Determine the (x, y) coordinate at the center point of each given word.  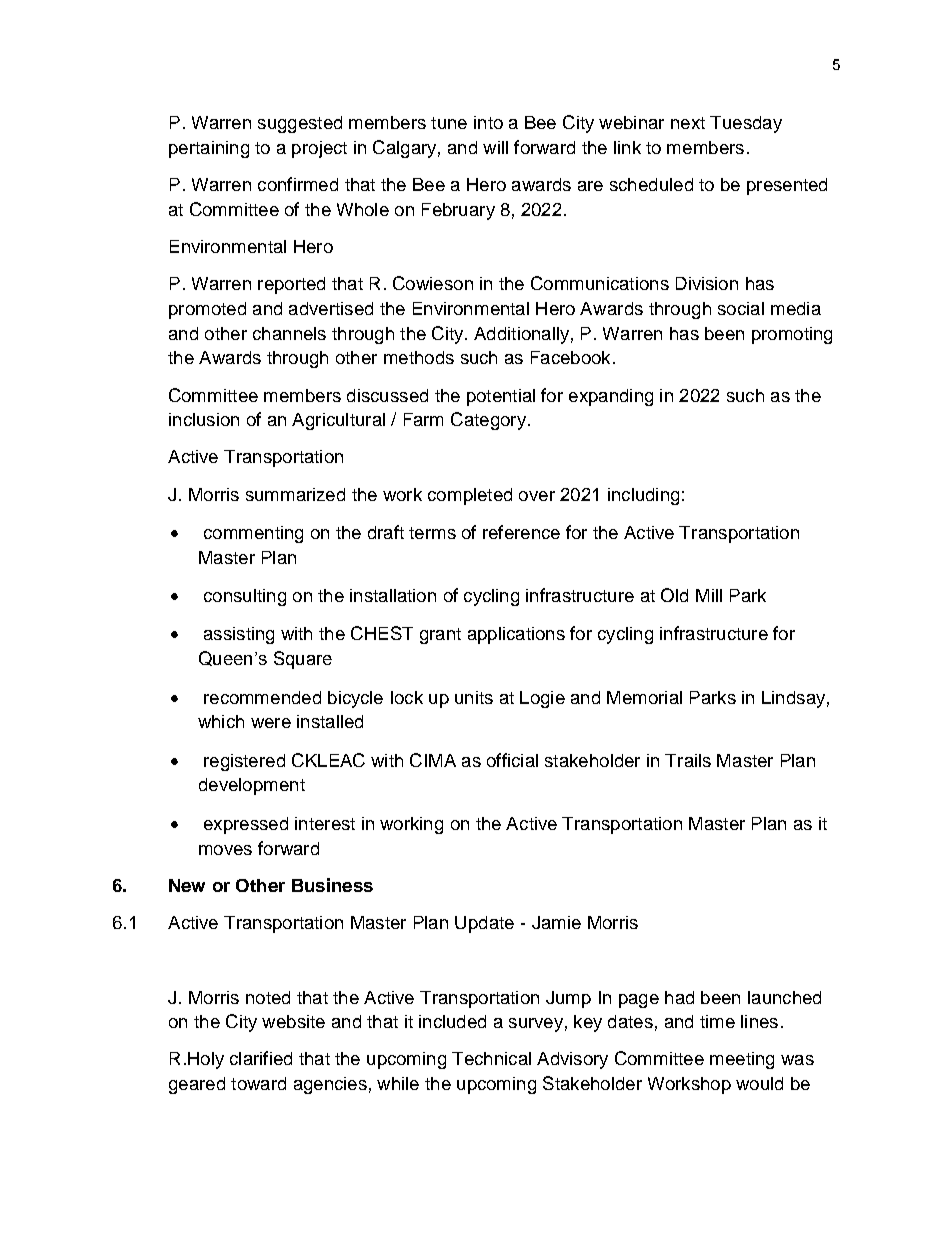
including (643, 496)
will (495, 147)
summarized (295, 494)
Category (488, 421)
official (512, 760)
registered (244, 762)
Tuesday (746, 124)
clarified (261, 1058)
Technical (491, 1058)
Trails (688, 760)
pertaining (209, 149)
